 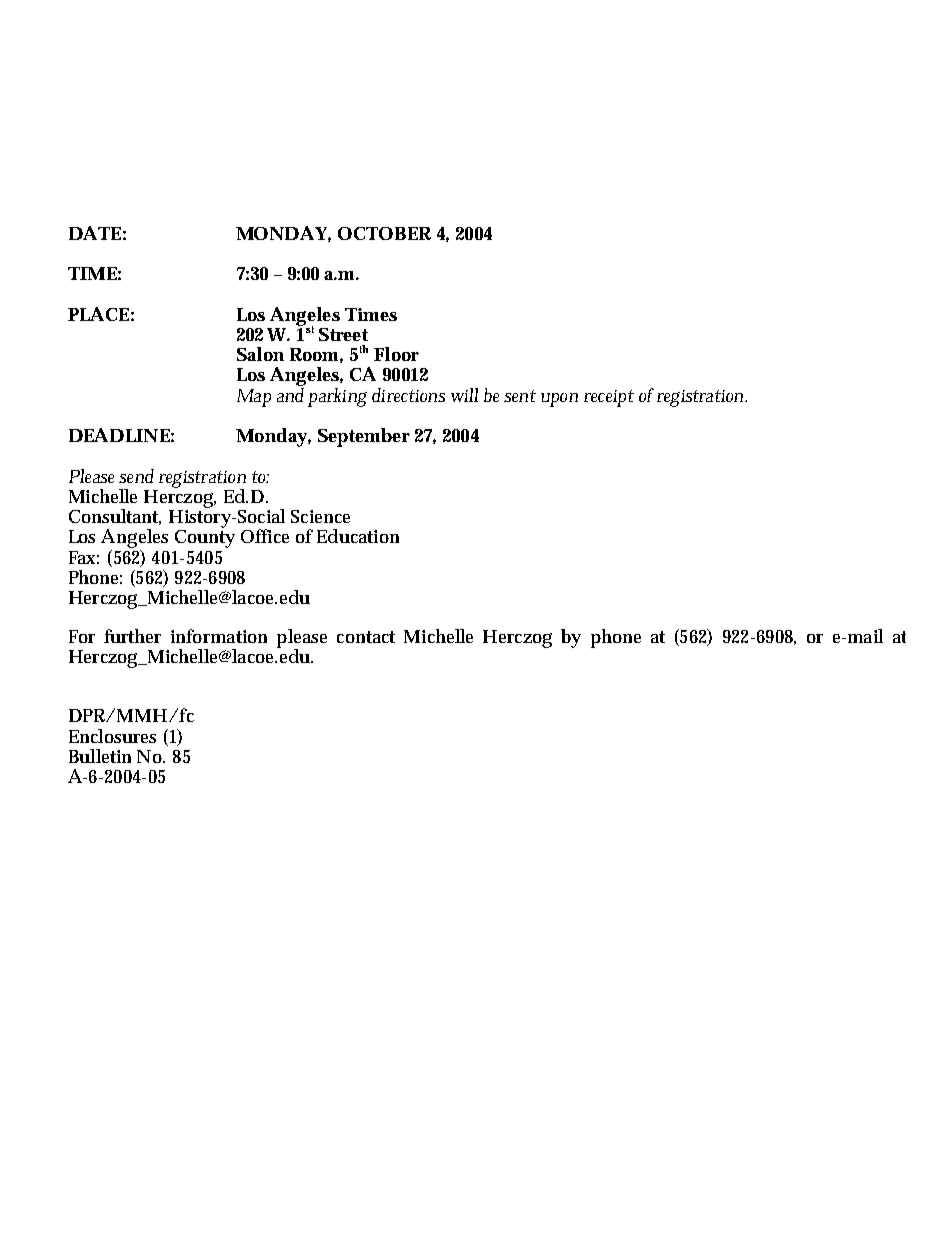 What do you see at coordinates (254, 398) in the screenshot?
I see `Map` at bounding box center [254, 398].
